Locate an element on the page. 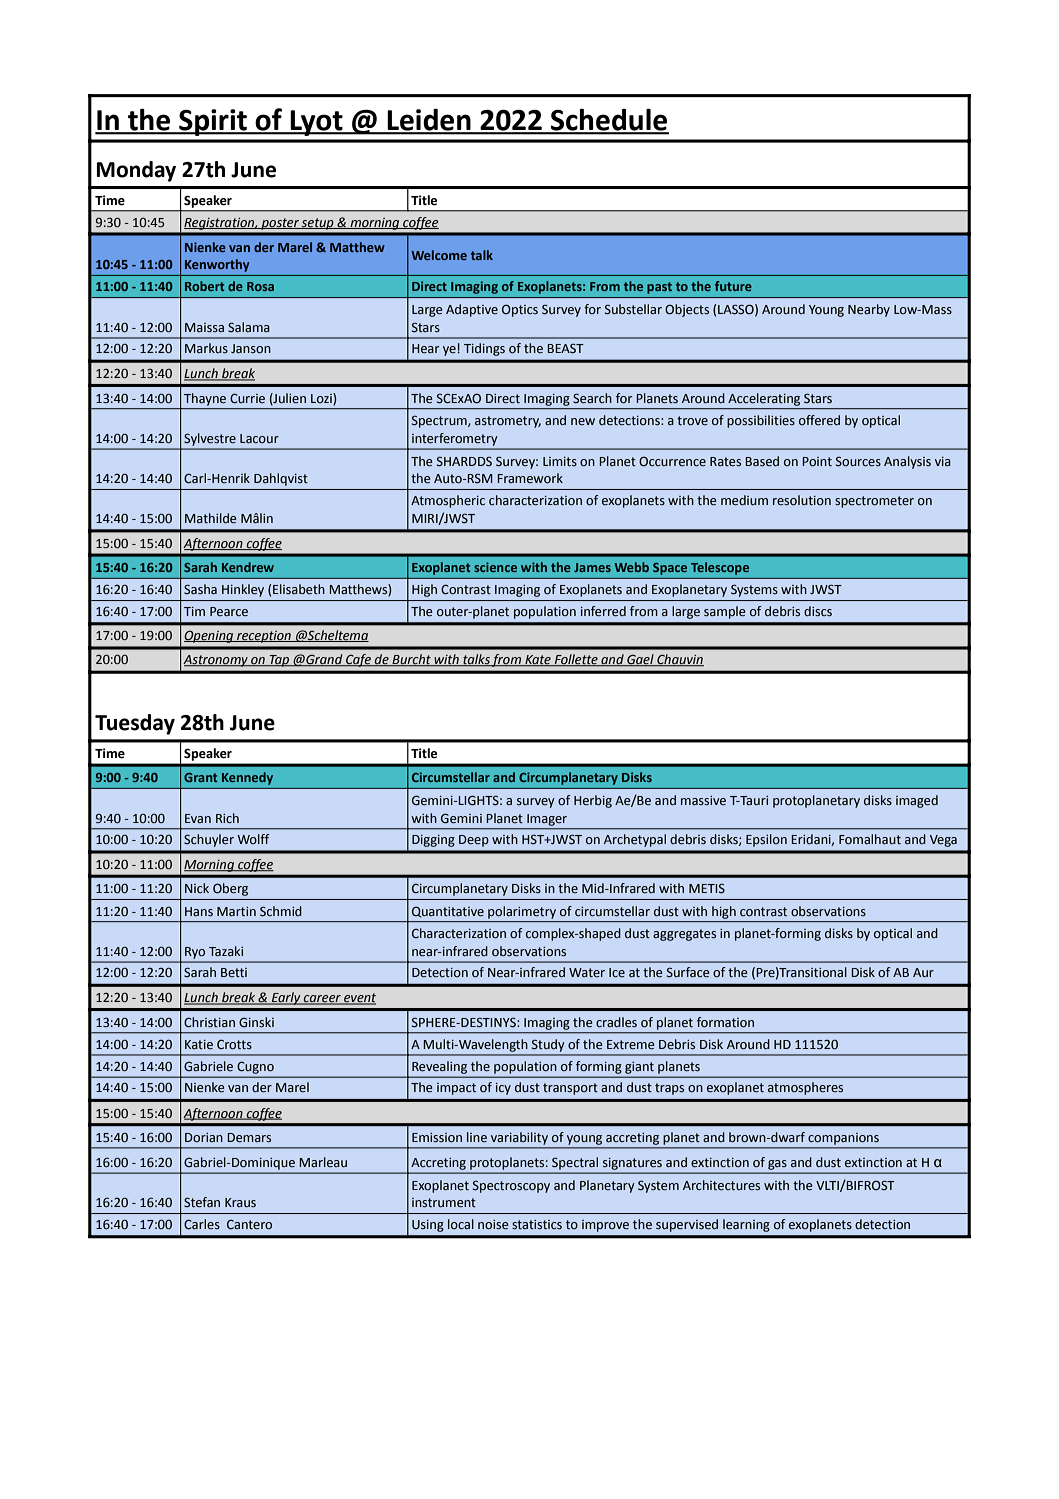 This image has width=1059, height=1499. Spirit is located at coordinates (213, 122).
